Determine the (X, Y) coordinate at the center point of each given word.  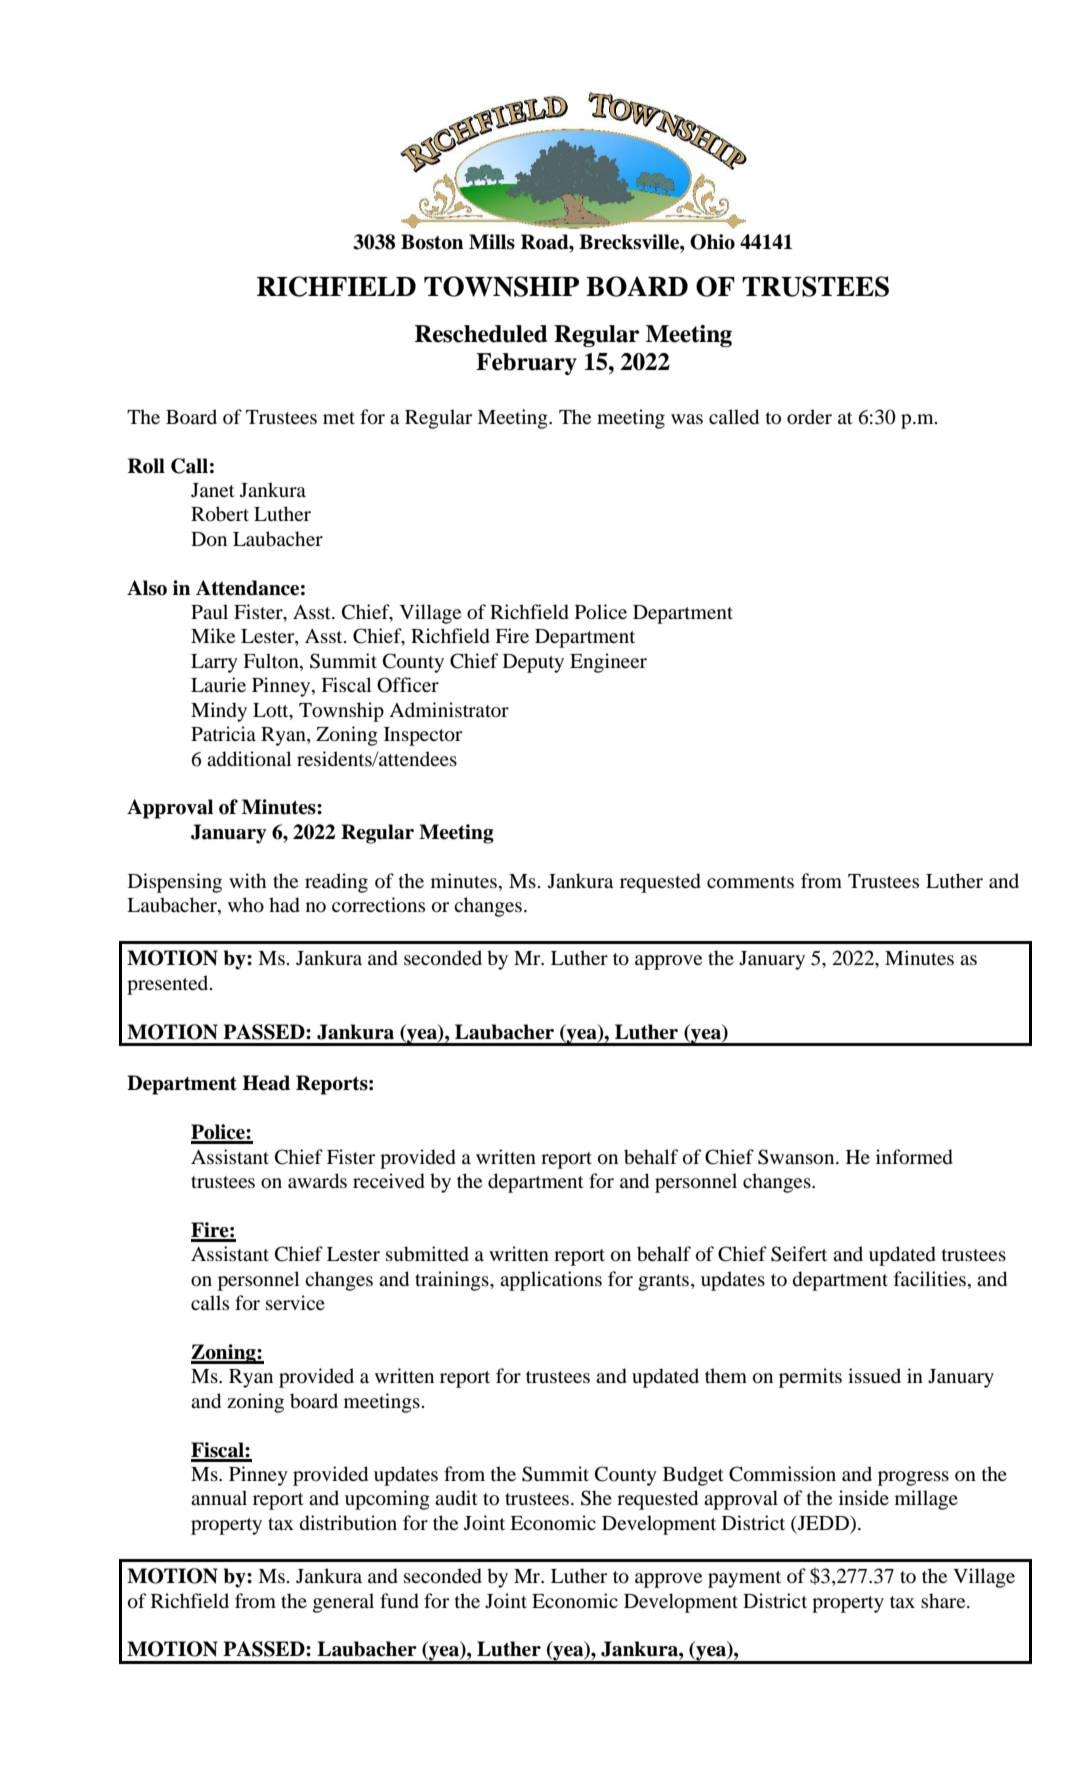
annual (219, 1497)
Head (266, 1083)
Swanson (797, 1157)
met (339, 418)
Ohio (712, 242)
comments (750, 882)
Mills (492, 242)
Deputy (533, 663)
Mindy (219, 712)
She (596, 1498)
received (389, 1181)
